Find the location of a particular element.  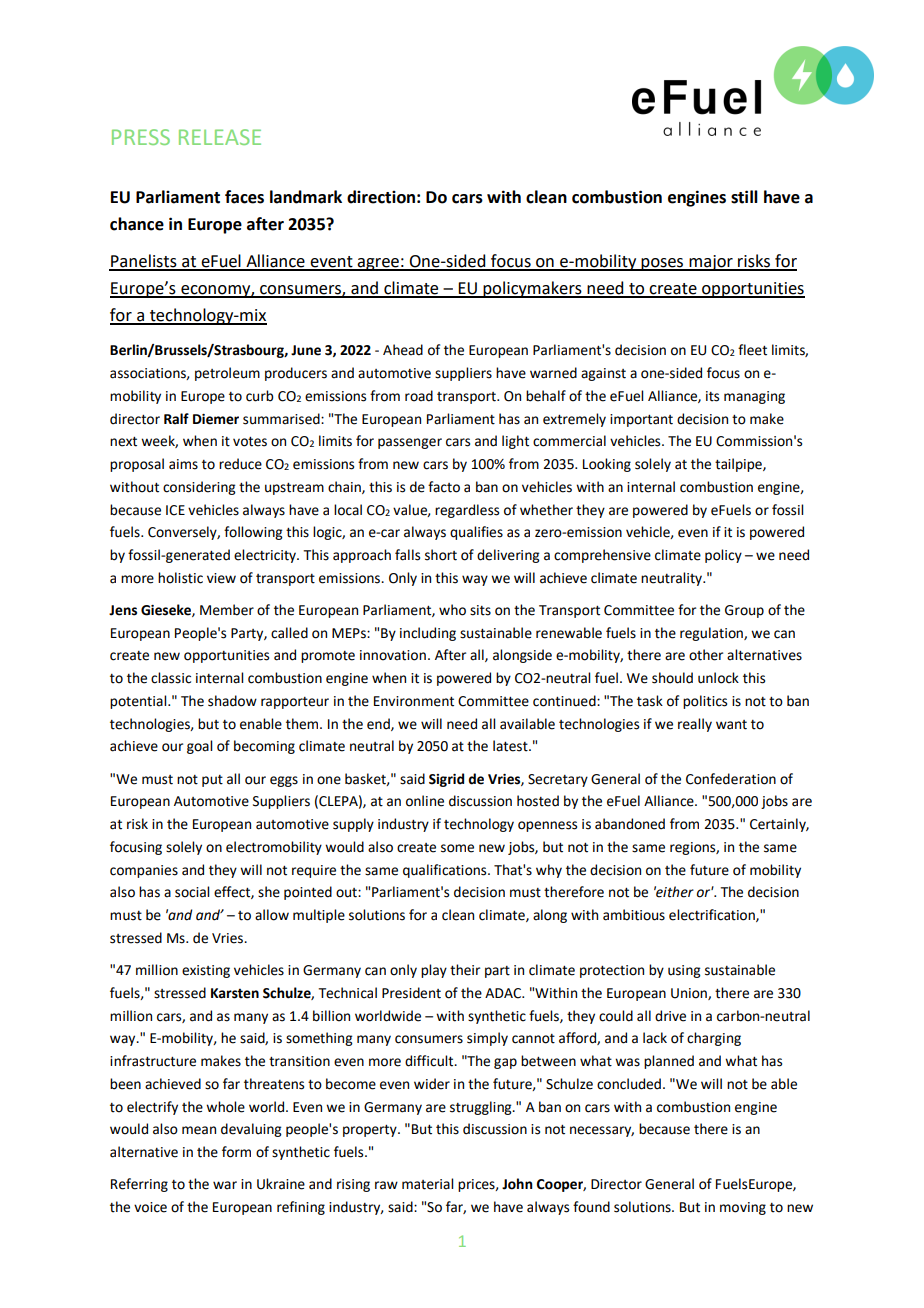

classic is located at coordinates (171, 678).
